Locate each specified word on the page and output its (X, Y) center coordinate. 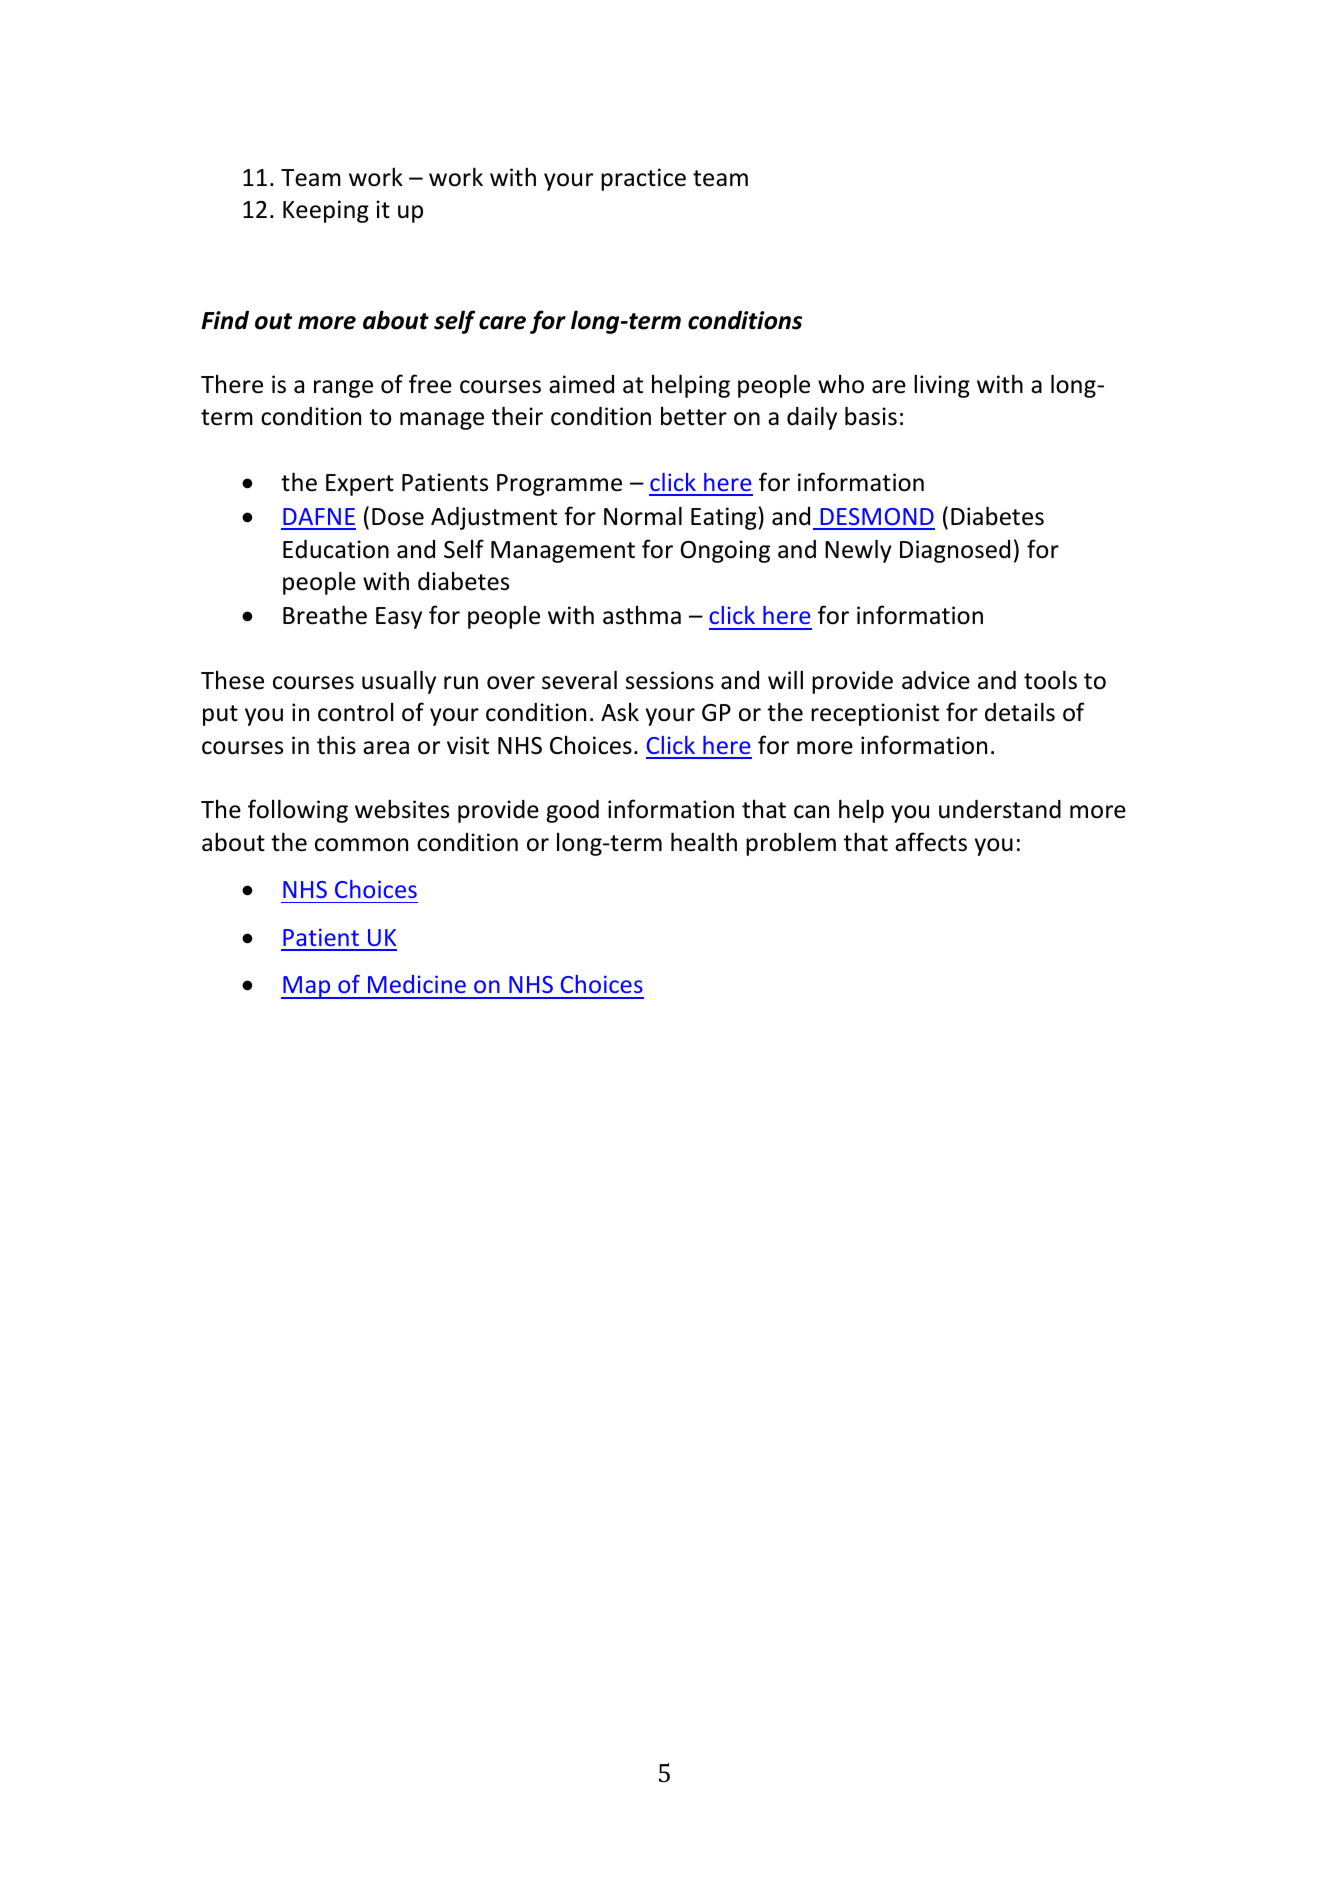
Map (307, 987)
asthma (642, 615)
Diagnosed (955, 551)
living (942, 386)
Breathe (325, 615)
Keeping (326, 211)
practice (643, 179)
